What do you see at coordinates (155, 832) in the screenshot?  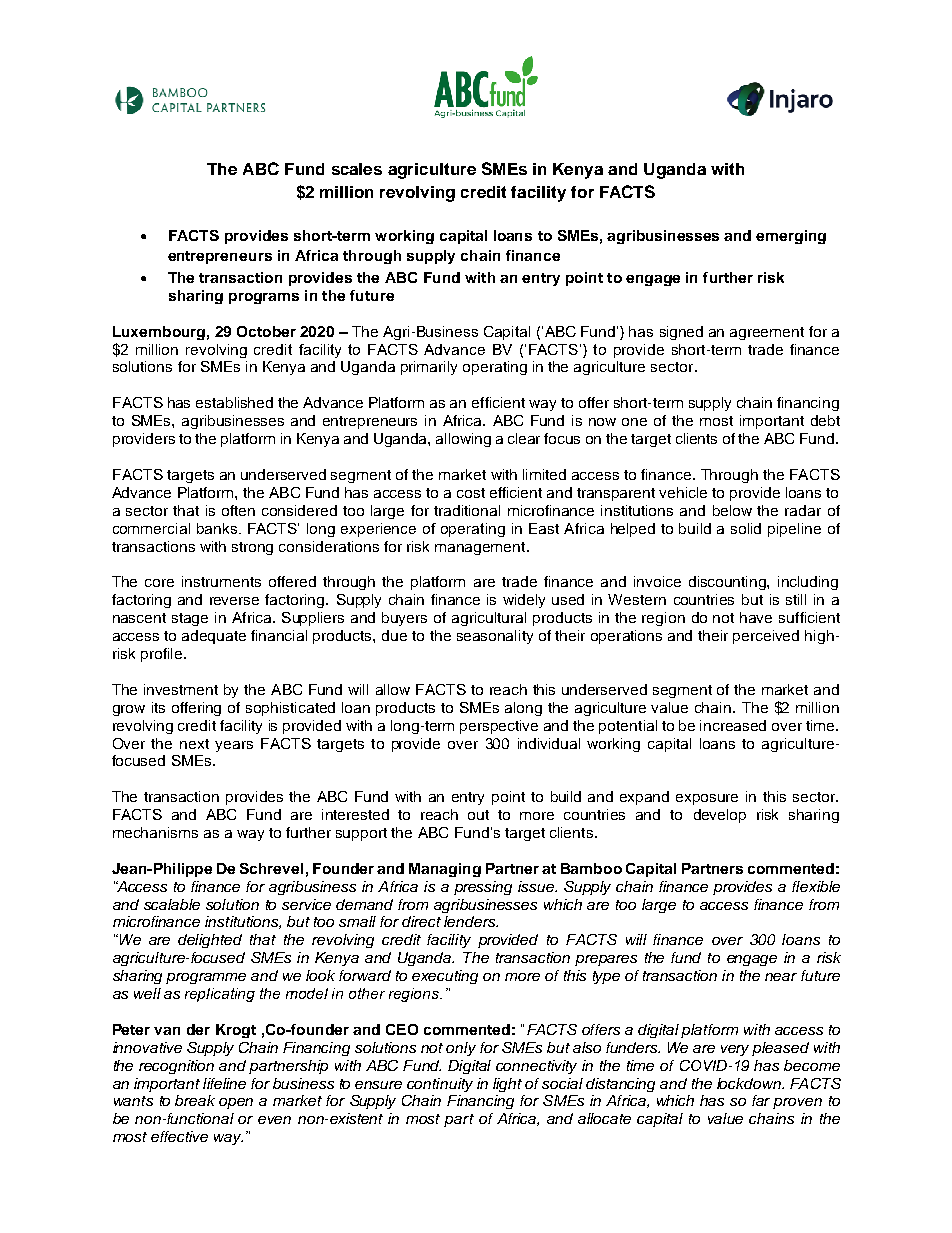 I see `mechanisms` at bounding box center [155, 832].
